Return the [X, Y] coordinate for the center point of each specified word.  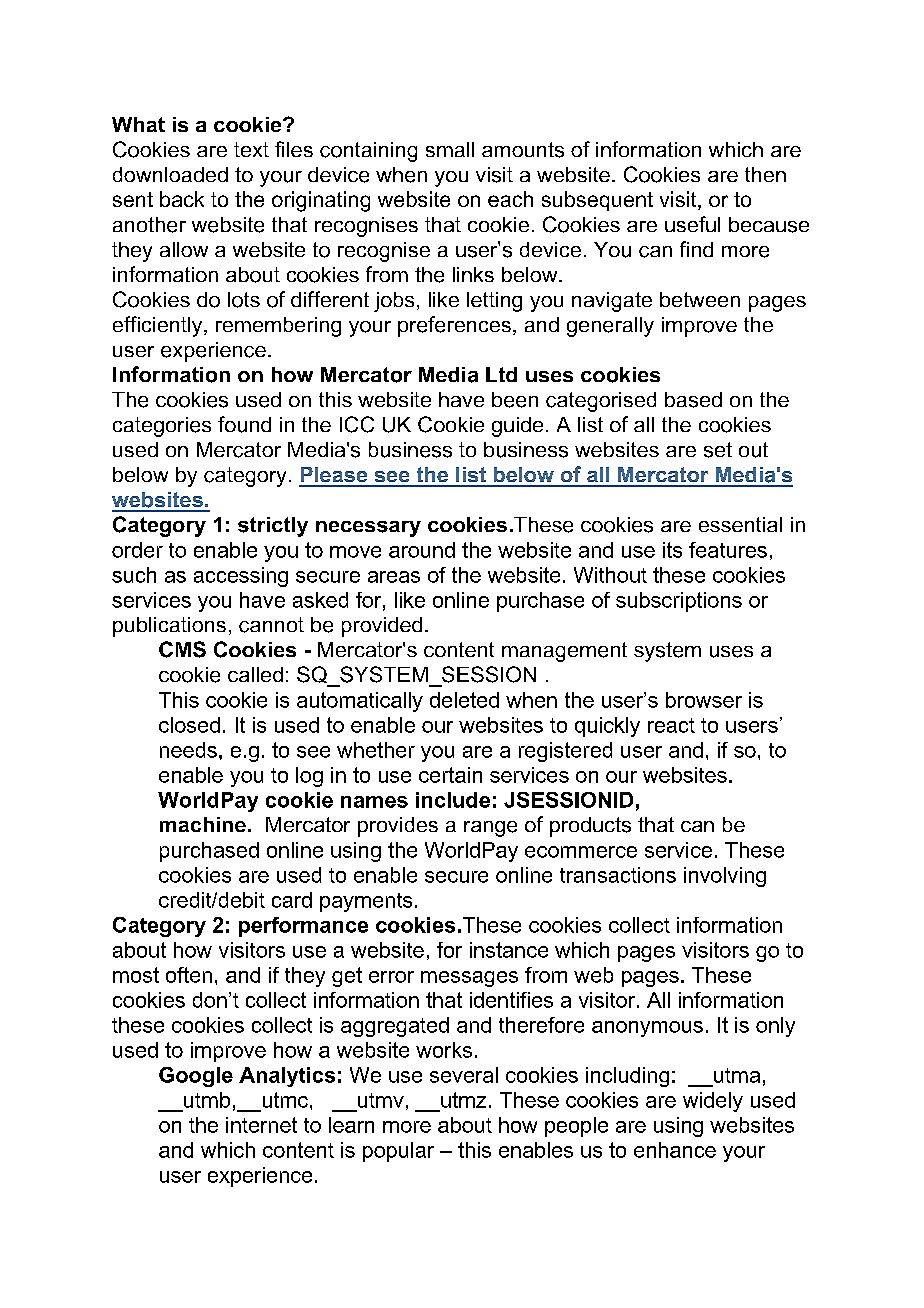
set [718, 450]
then [765, 174]
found [244, 424]
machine [203, 824]
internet [261, 1125]
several [464, 1075]
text [251, 149]
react [671, 725]
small [450, 149]
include [453, 800]
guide [517, 427]
